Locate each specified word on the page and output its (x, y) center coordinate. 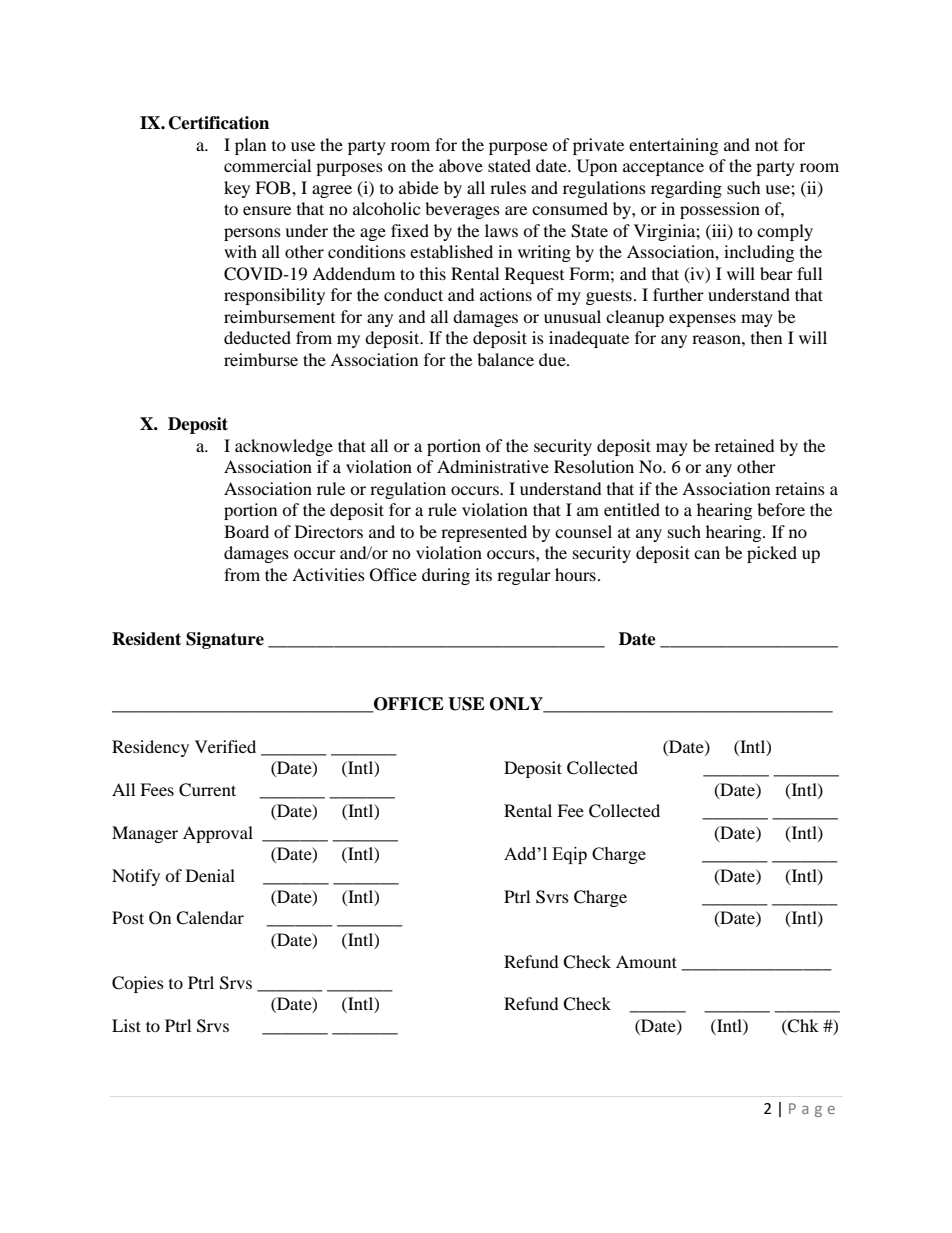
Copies (138, 984)
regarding (686, 189)
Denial (210, 875)
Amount (646, 961)
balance (505, 359)
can (707, 554)
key (237, 189)
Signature (225, 640)
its (483, 574)
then (766, 337)
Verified (225, 746)
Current (207, 790)
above (461, 165)
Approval (218, 834)
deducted (257, 337)
